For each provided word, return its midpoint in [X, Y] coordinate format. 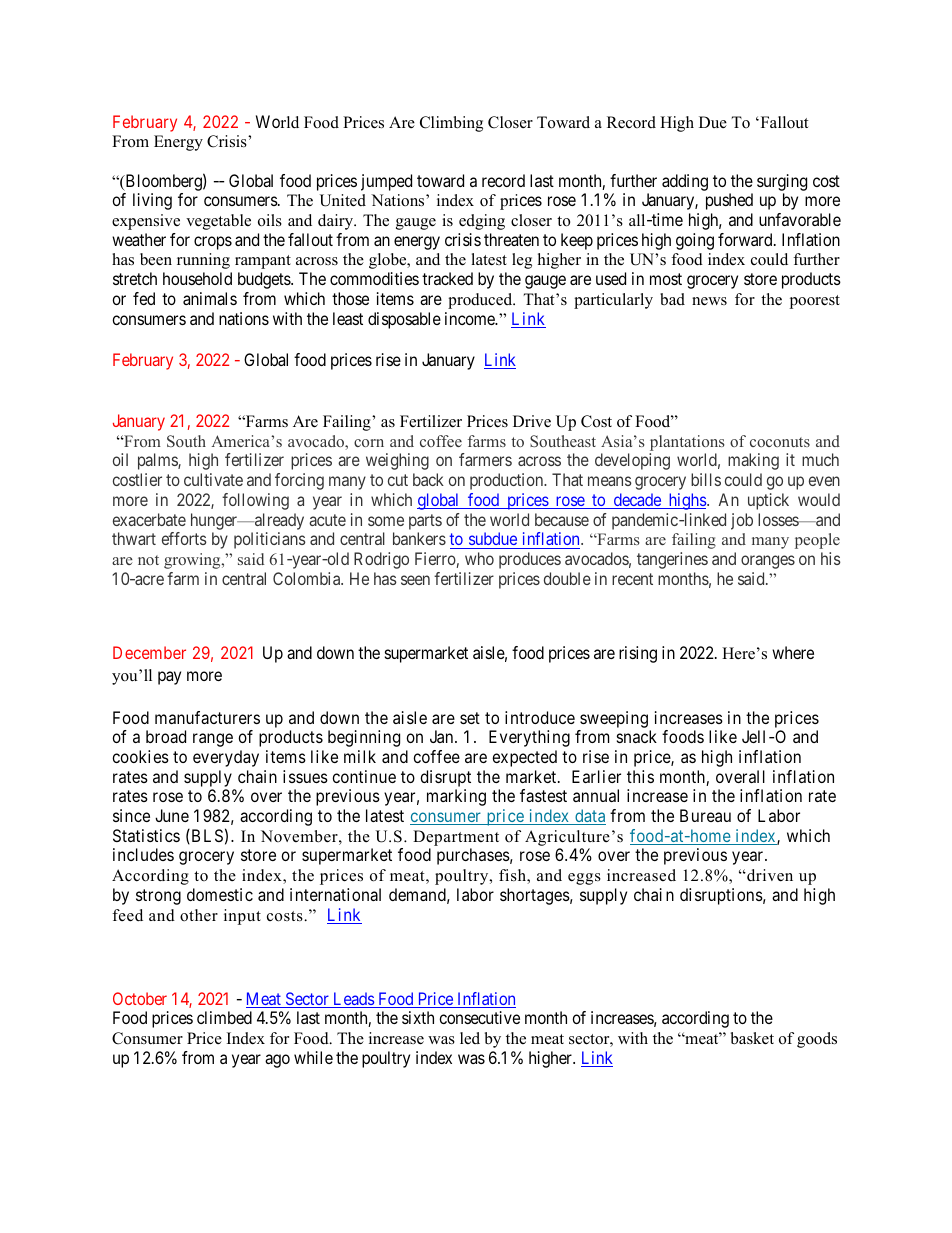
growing [193, 561]
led [470, 1038]
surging [782, 182]
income [471, 318]
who [479, 558]
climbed [224, 1017]
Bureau [705, 815]
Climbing [451, 124]
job [742, 521]
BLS [206, 836]
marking [456, 797]
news [709, 301]
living [152, 201]
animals [210, 298]
